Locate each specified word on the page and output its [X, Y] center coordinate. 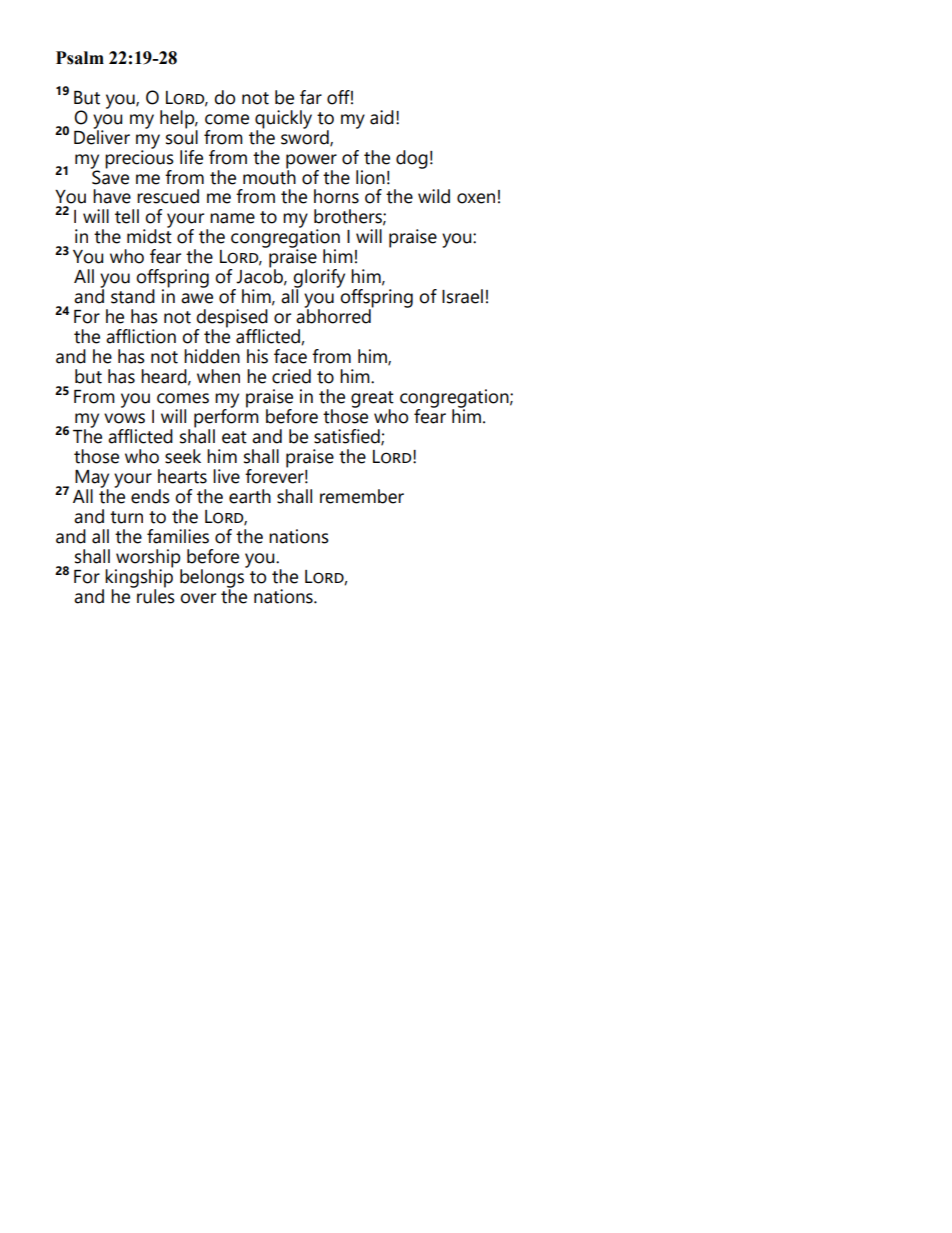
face [290, 356]
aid [382, 117]
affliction [141, 336]
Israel [462, 296]
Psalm [80, 58]
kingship [139, 578]
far [311, 97]
